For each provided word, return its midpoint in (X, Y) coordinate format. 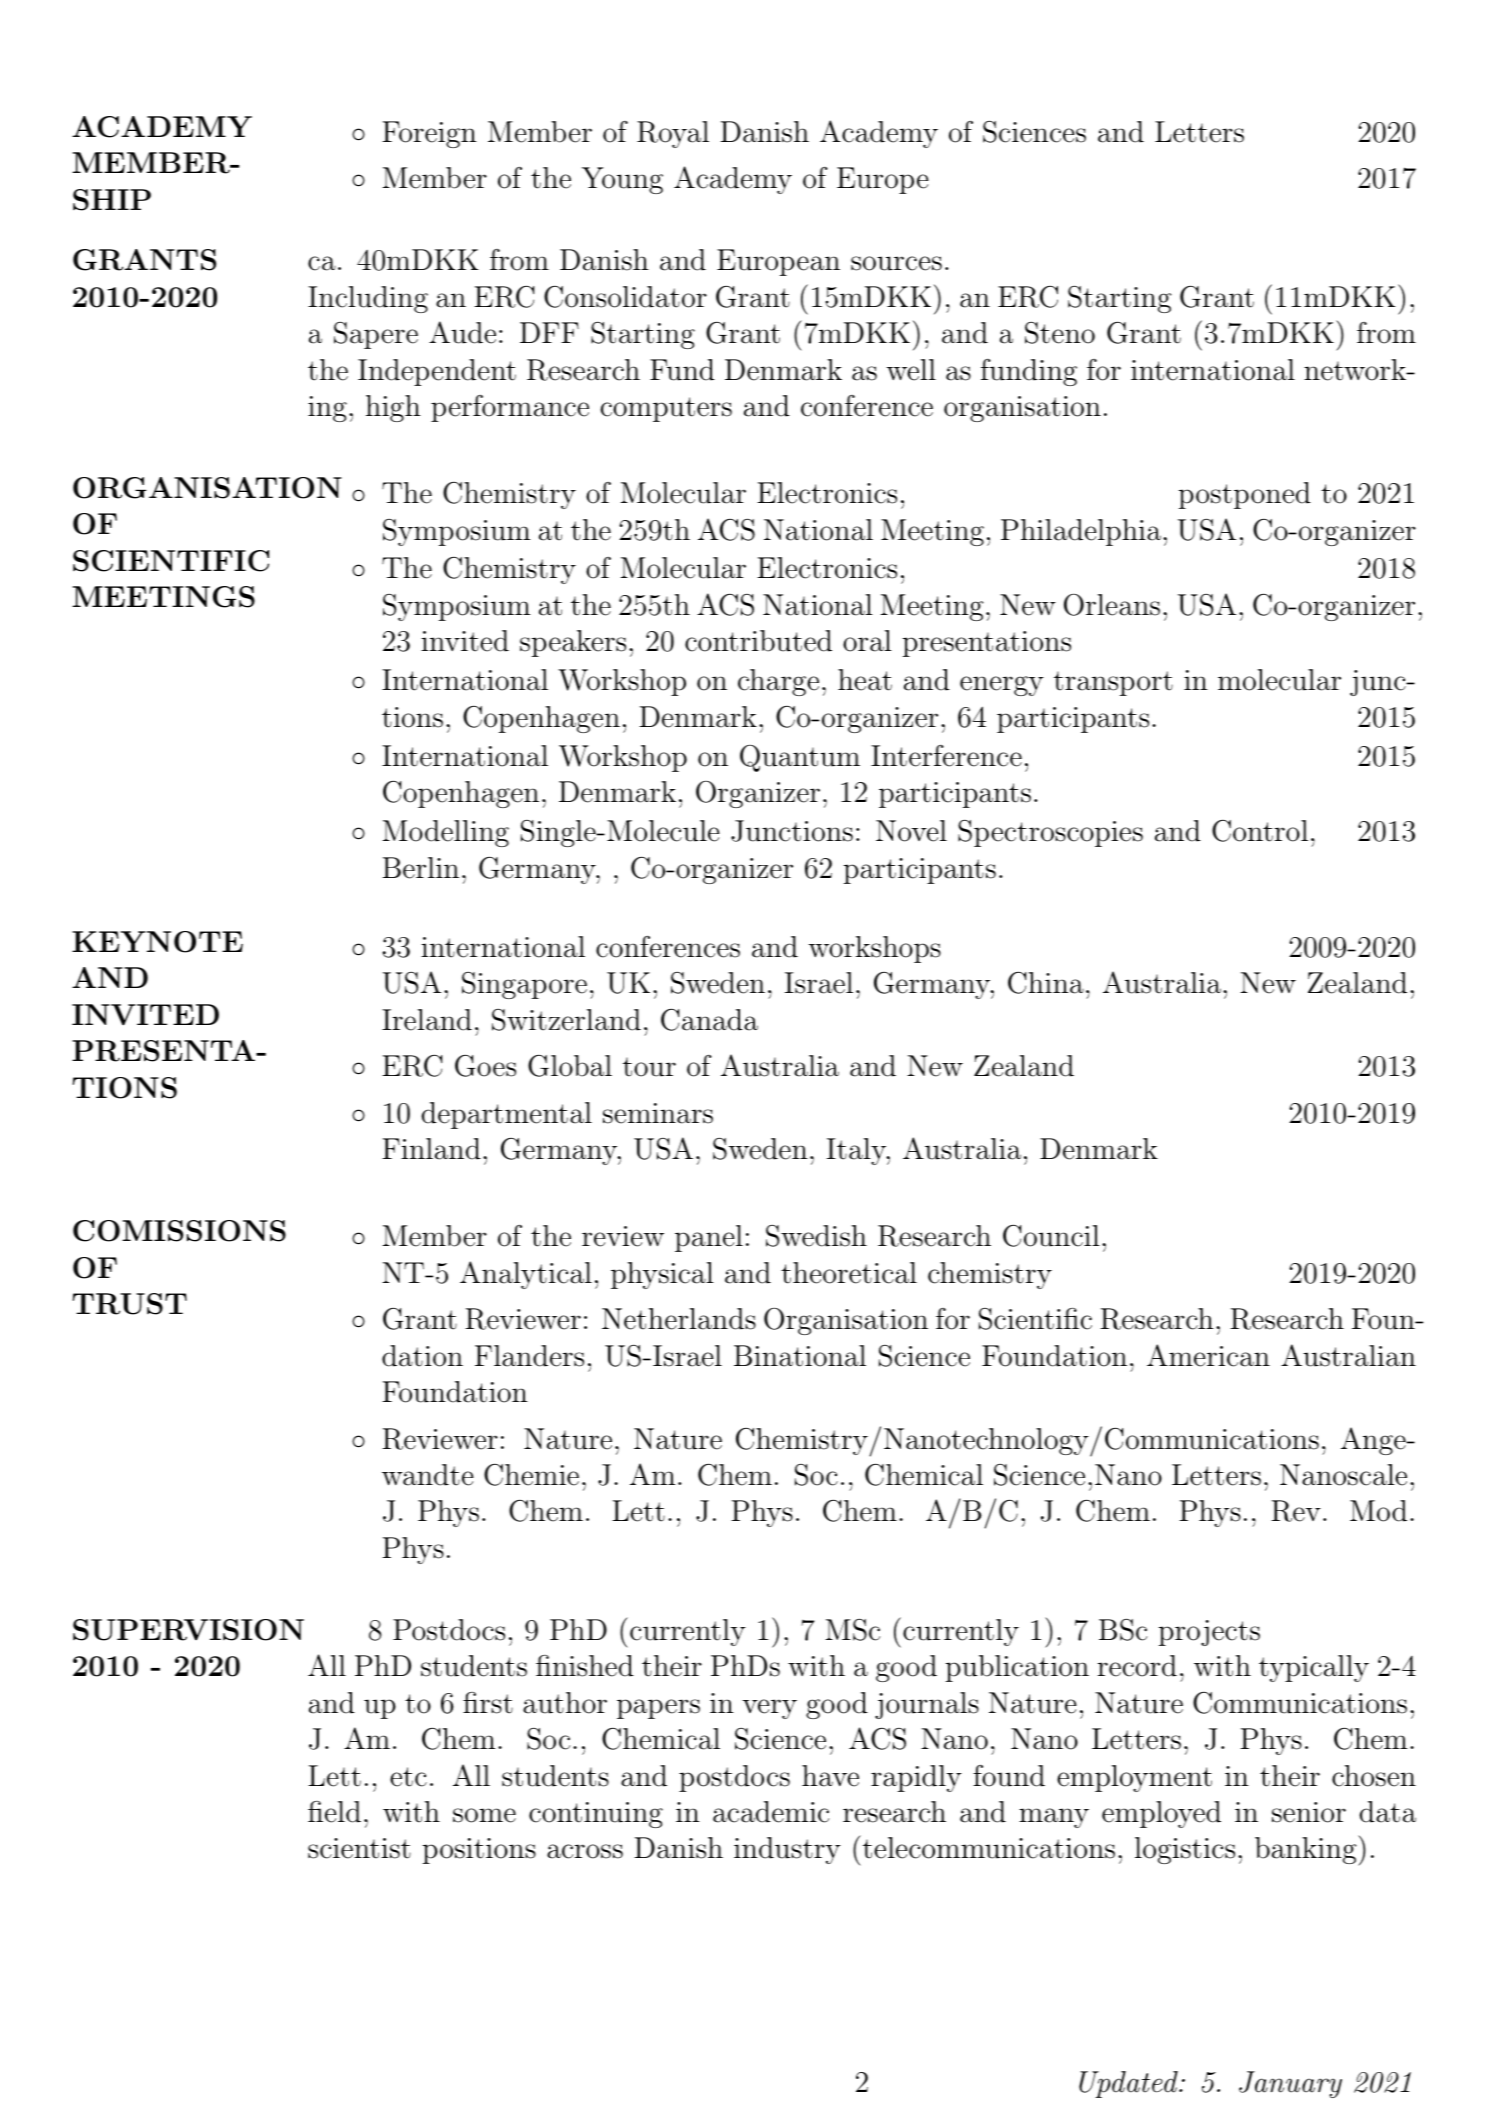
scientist (359, 1848)
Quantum (800, 758)
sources (896, 263)
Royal (673, 134)
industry (787, 1850)
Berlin (421, 868)
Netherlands (679, 1319)
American (1208, 1355)
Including (368, 299)
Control (1260, 831)
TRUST (130, 1304)
